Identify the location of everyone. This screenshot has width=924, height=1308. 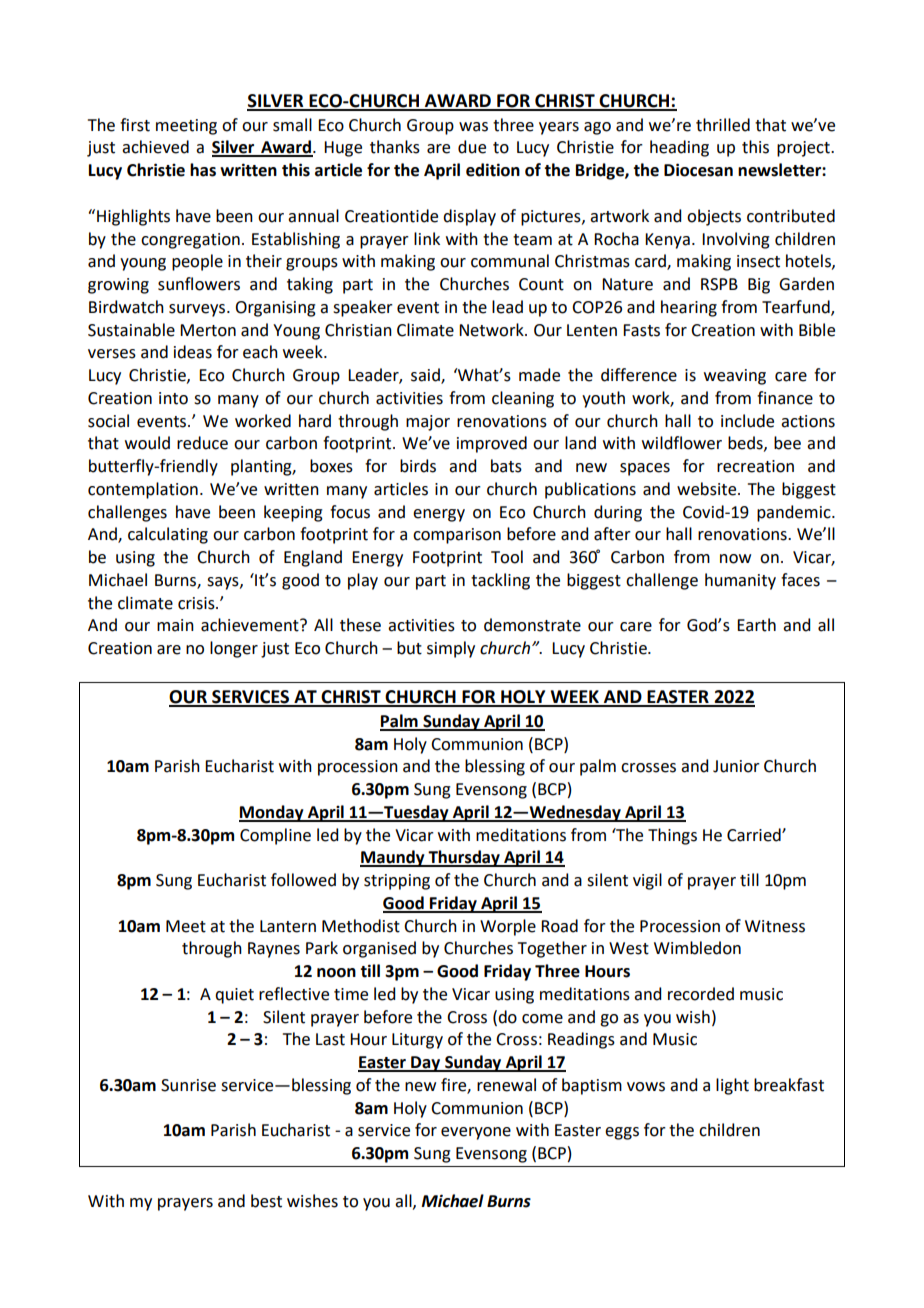
(476, 1133).
